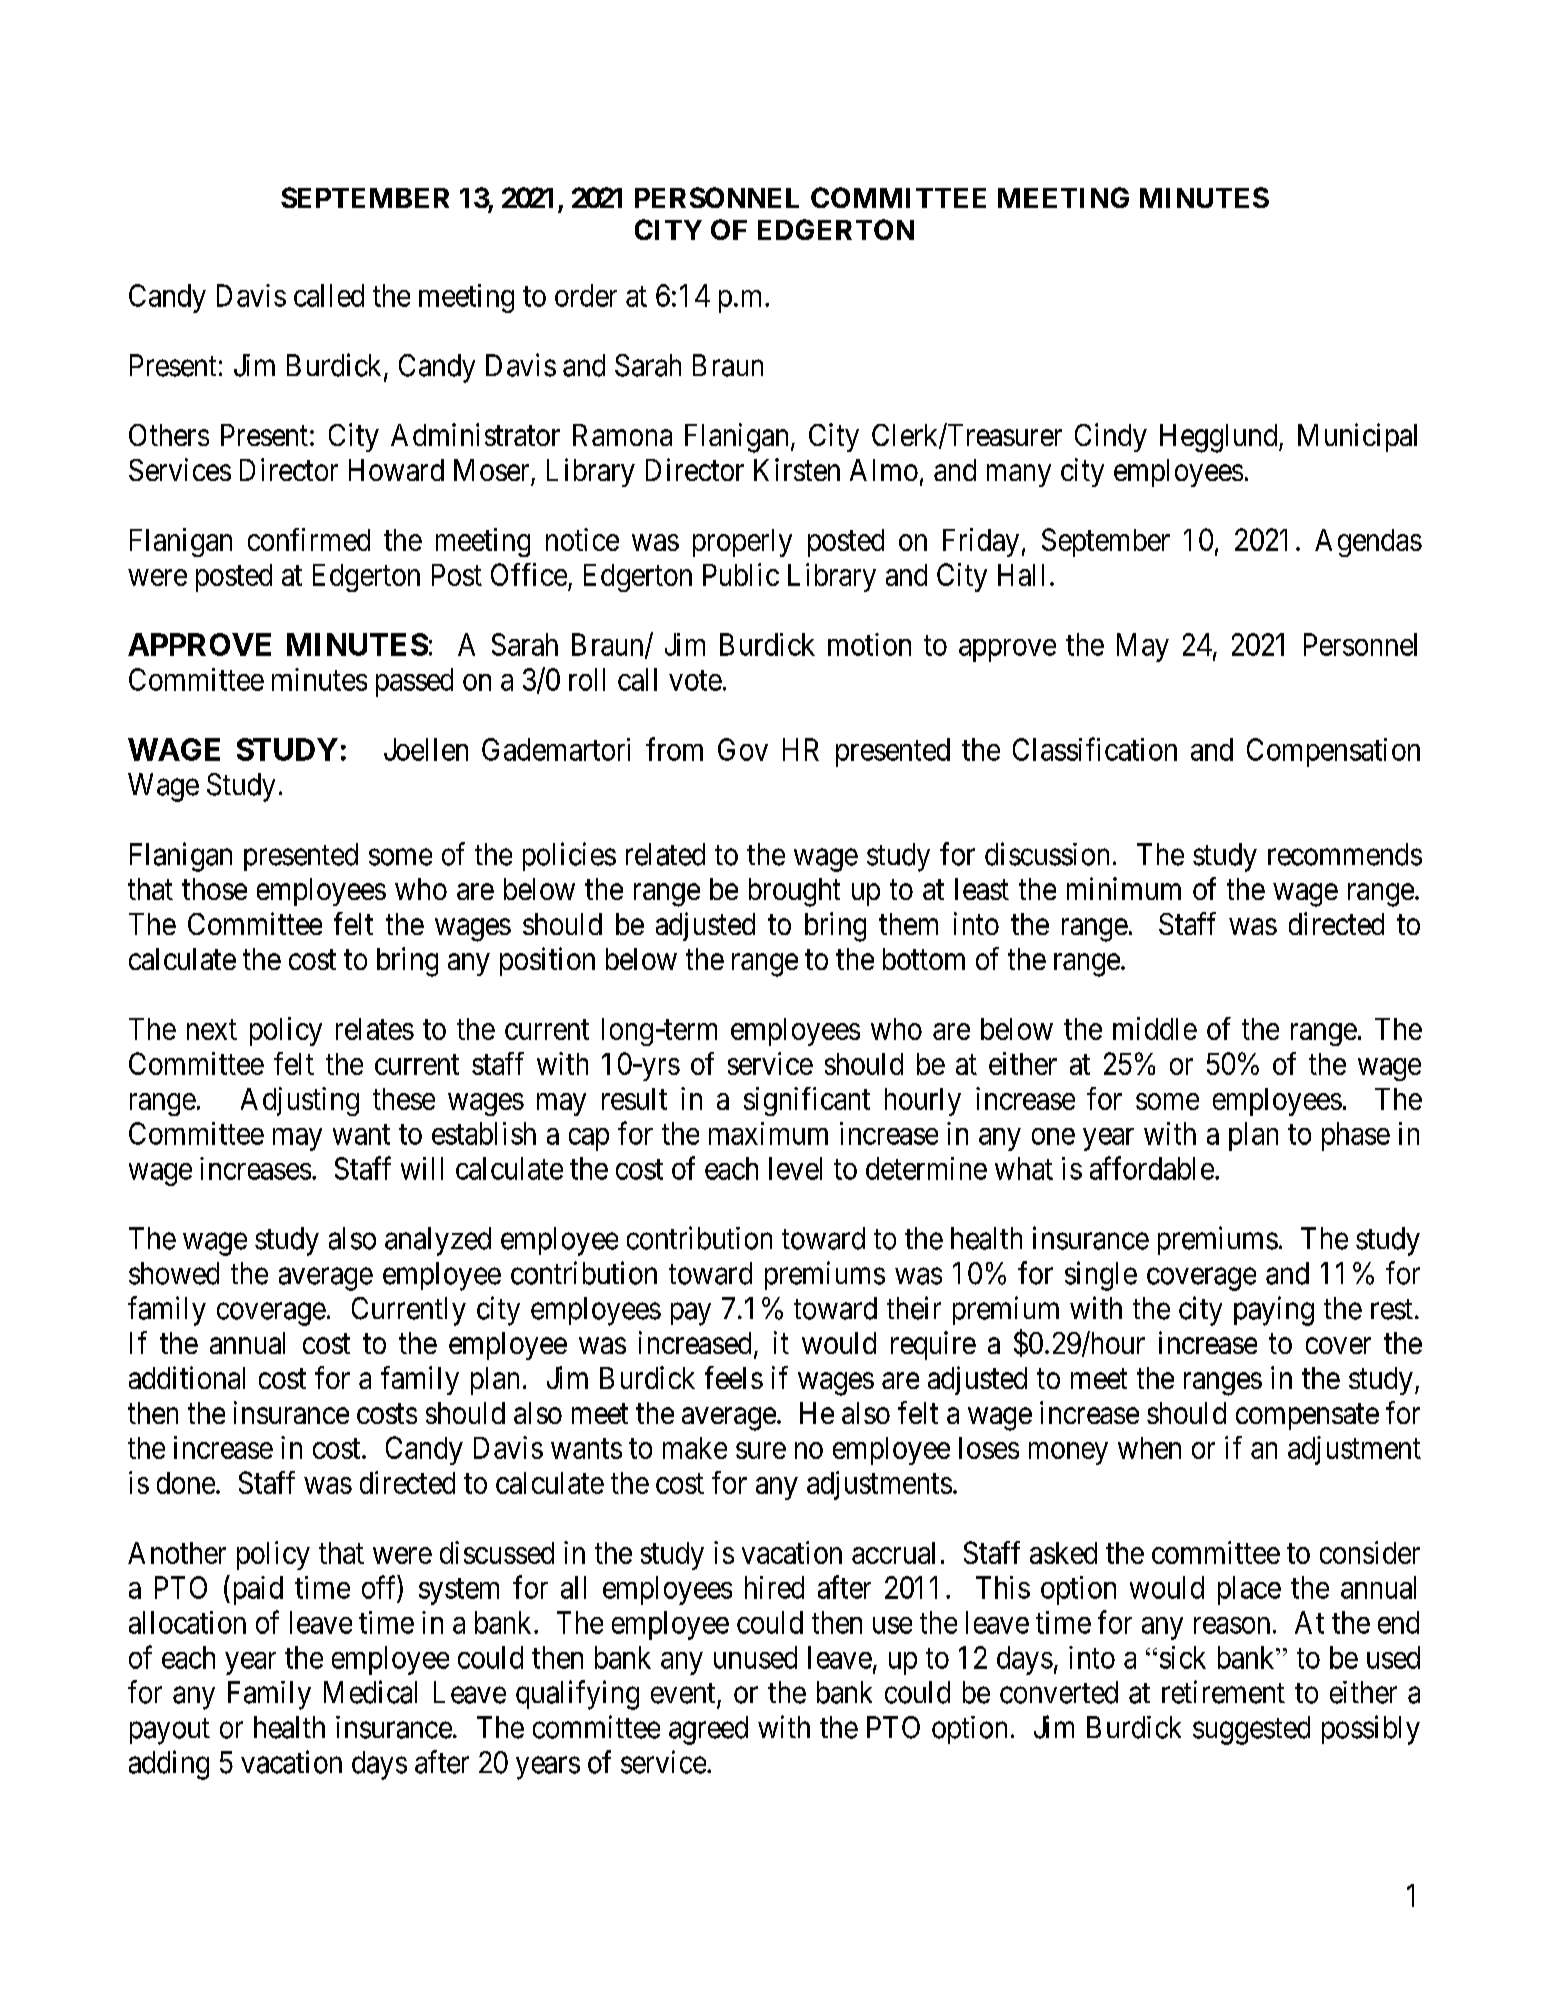 The width and height of the image is (1548, 2004). What do you see at coordinates (375, 1029) in the image?
I see `relates` at bounding box center [375, 1029].
